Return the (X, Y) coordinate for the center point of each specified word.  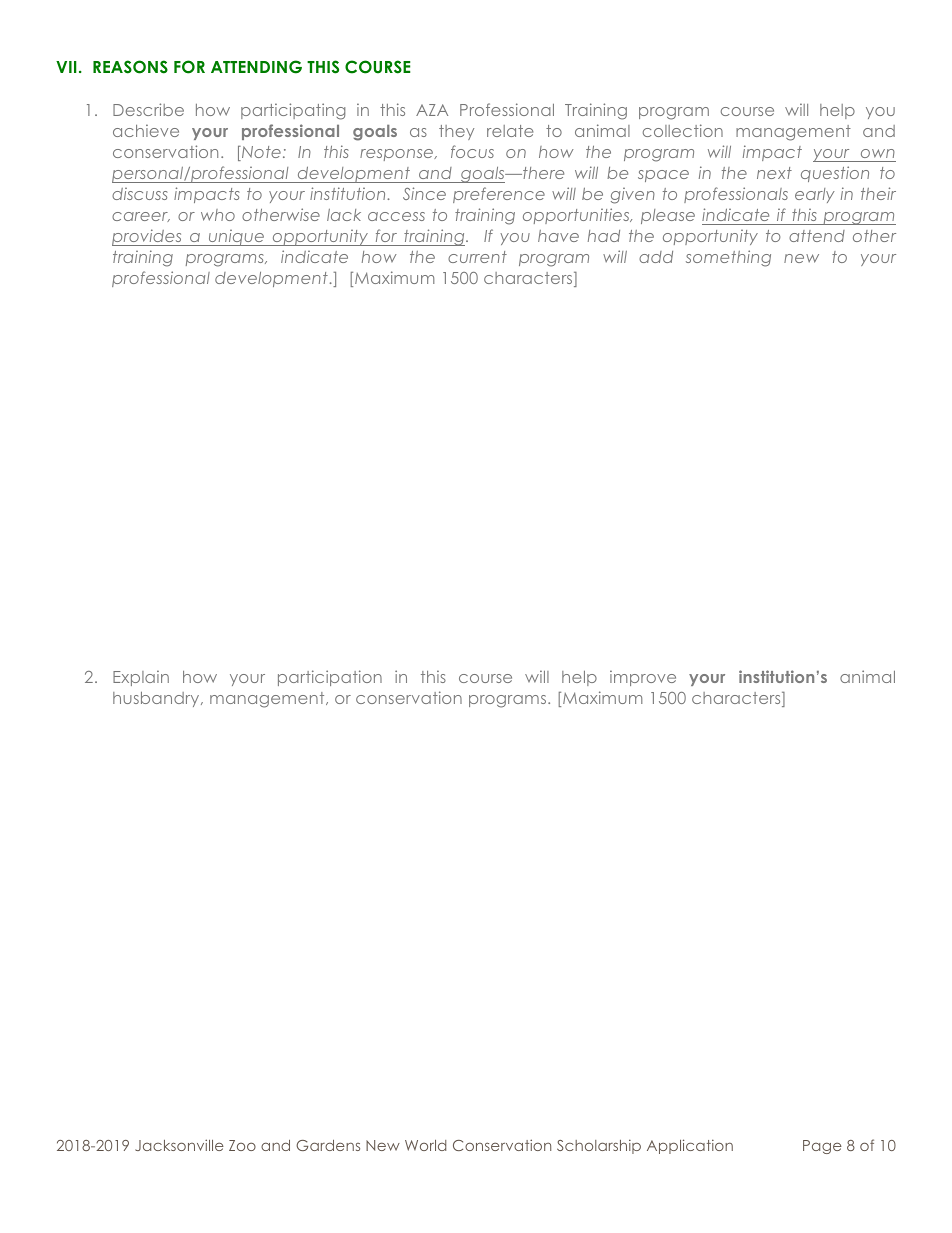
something (728, 258)
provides (148, 237)
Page (822, 1147)
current (477, 257)
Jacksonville (179, 1145)
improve (643, 678)
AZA (432, 110)
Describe (148, 109)
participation (330, 678)
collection (683, 130)
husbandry (157, 699)
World (425, 1145)
